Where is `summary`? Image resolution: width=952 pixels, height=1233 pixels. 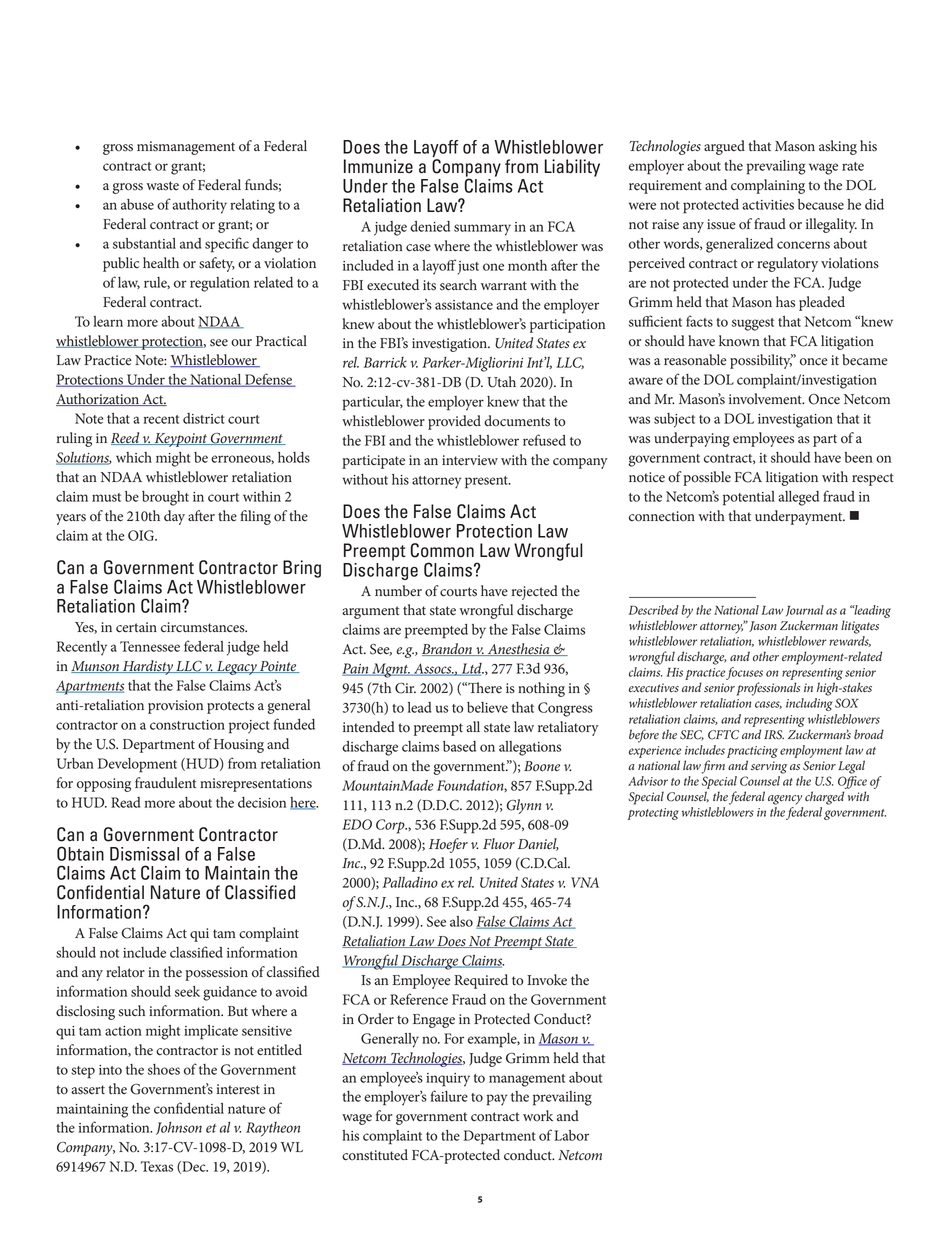 summary is located at coordinates (482, 230).
